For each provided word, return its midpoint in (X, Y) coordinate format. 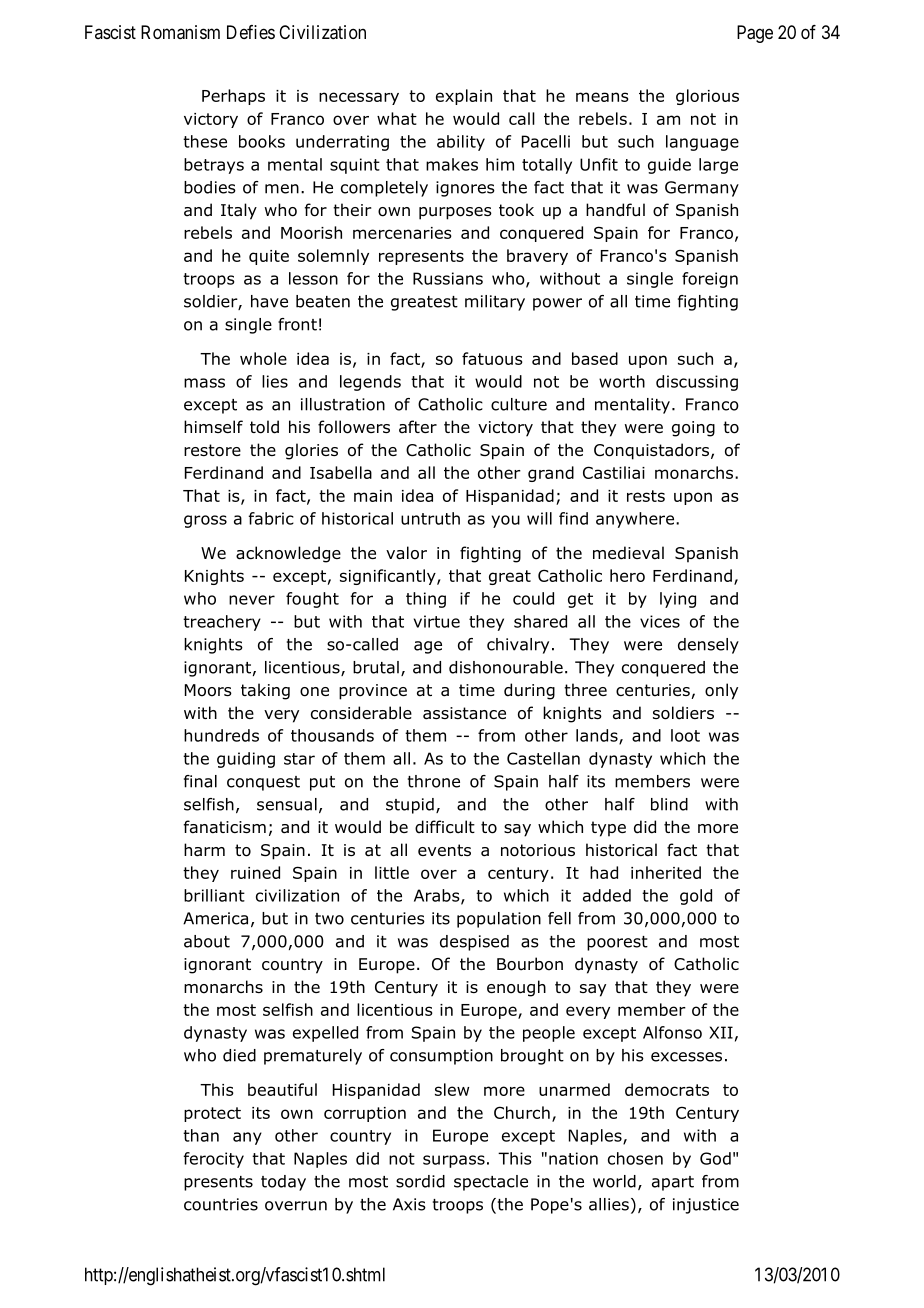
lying (678, 600)
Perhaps (233, 97)
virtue (437, 621)
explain (464, 97)
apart (673, 1183)
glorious (707, 97)
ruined (255, 872)
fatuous (492, 358)
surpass (454, 1161)
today (283, 1183)
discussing (697, 383)
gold (696, 897)
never (252, 600)
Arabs (438, 896)
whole (263, 358)
